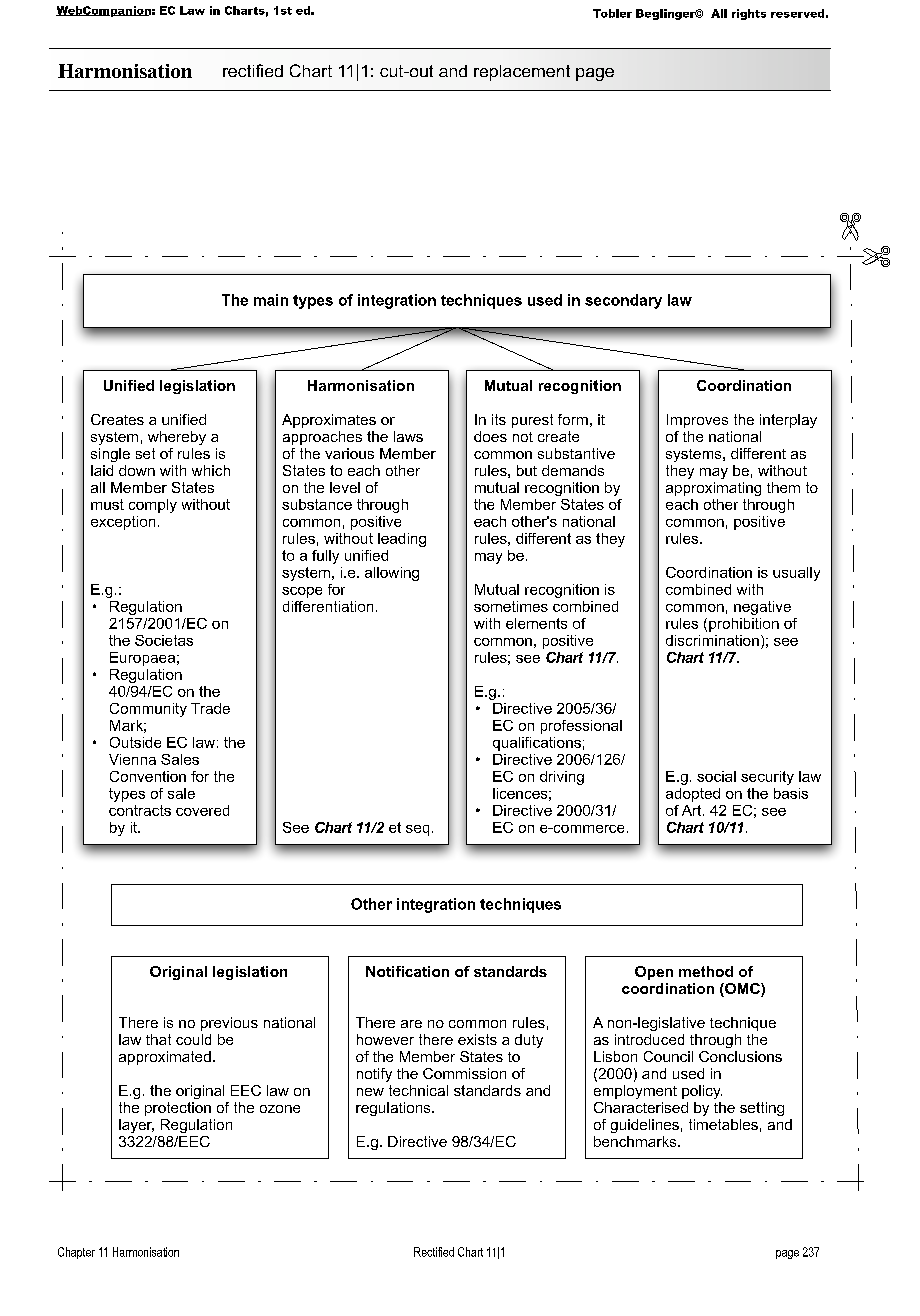  I want to click on Community, so click(148, 710).
